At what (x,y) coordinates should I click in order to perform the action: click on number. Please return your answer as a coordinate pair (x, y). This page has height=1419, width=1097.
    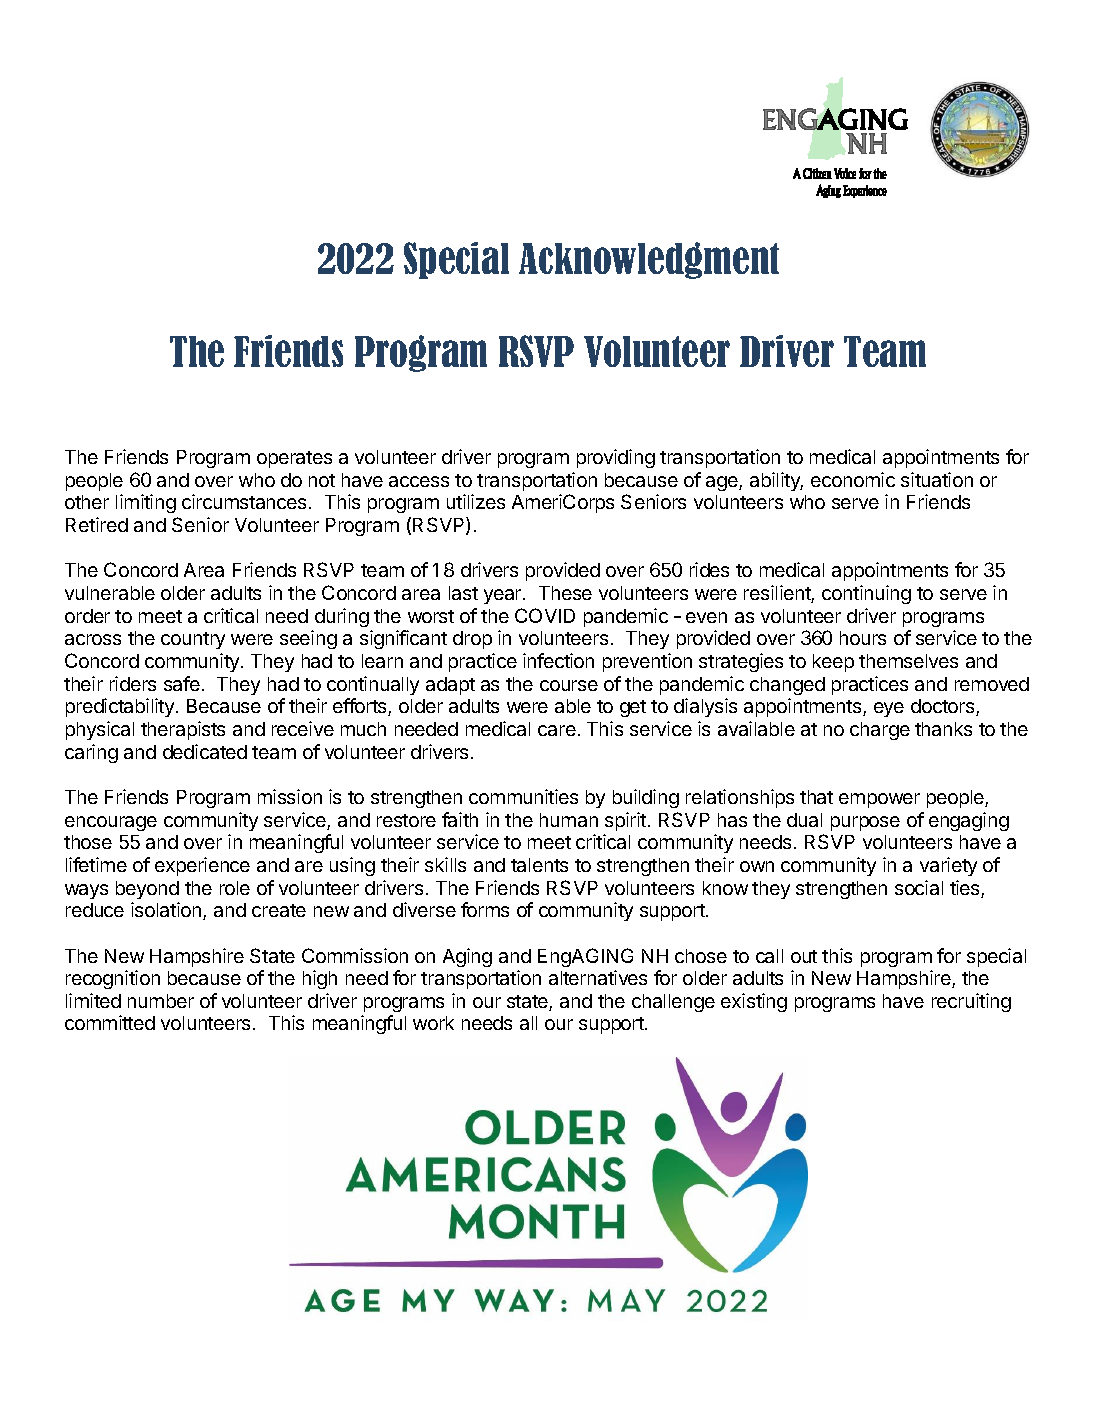
    Looking at the image, I should click on (161, 1001).
